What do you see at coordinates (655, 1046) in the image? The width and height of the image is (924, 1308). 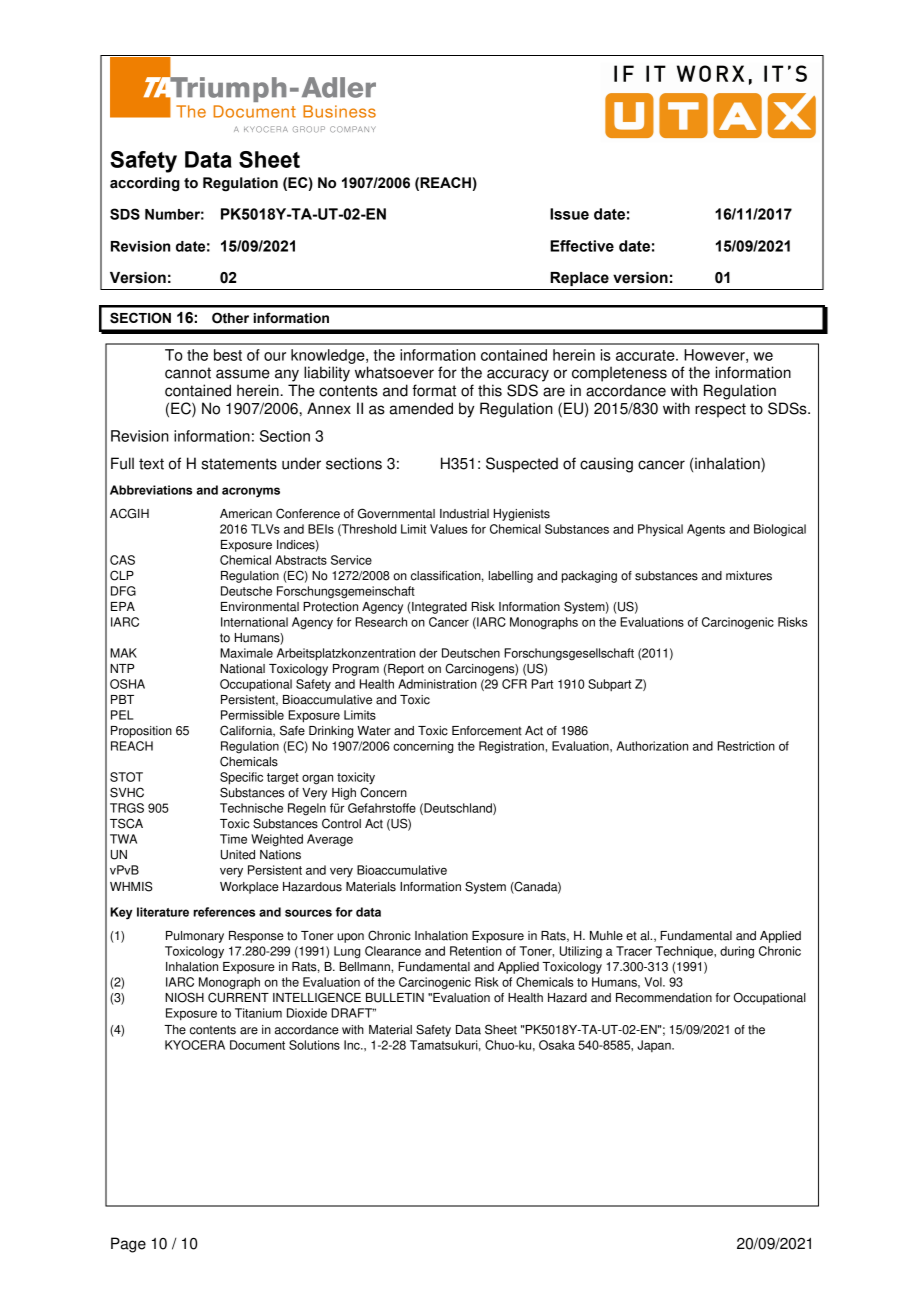 I see `Japan` at bounding box center [655, 1046].
